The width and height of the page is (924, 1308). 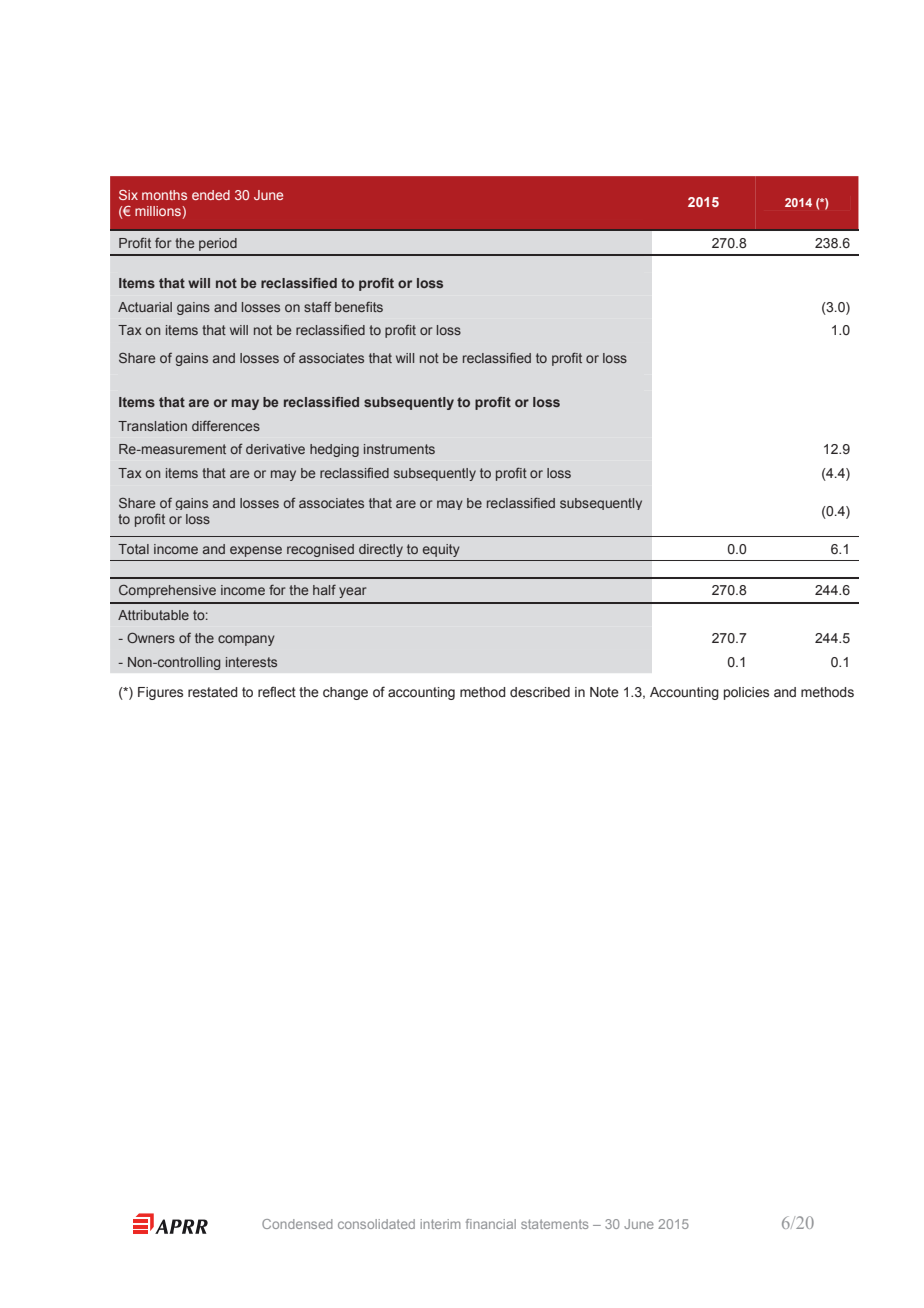 What do you see at coordinates (345, 693) in the page?
I see `change` at bounding box center [345, 693].
